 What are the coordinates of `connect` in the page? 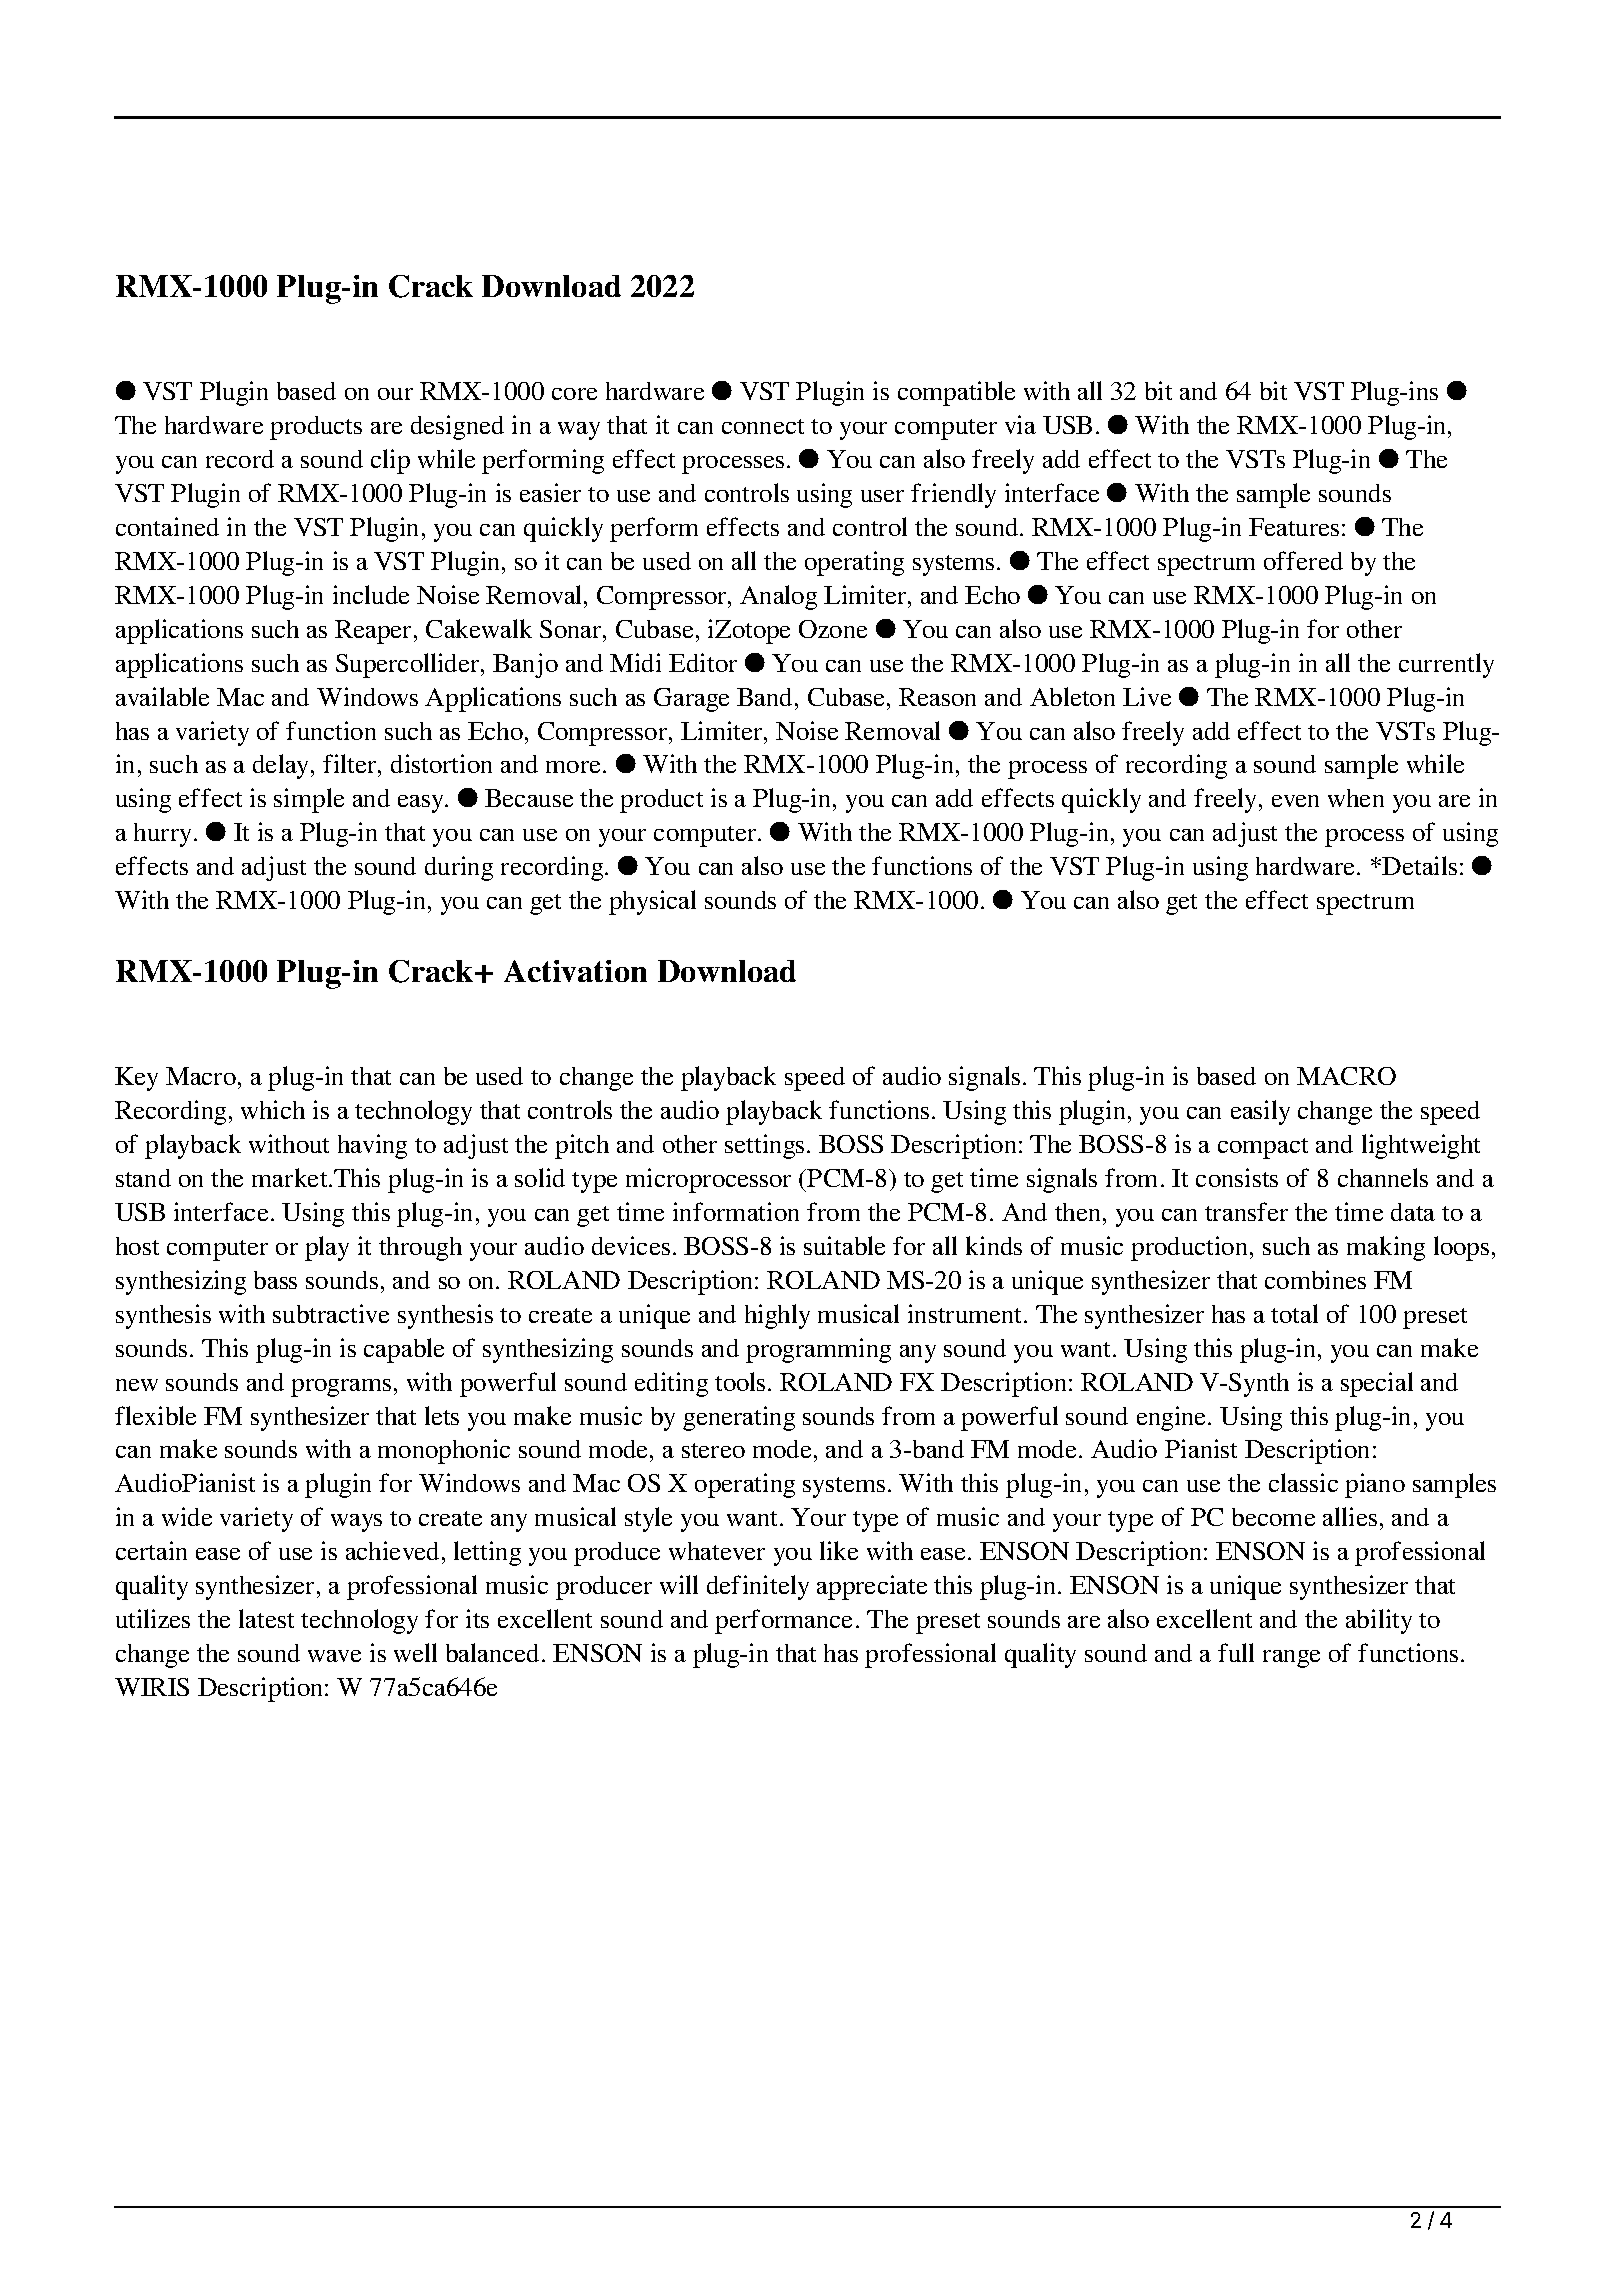 It's located at (763, 426).
